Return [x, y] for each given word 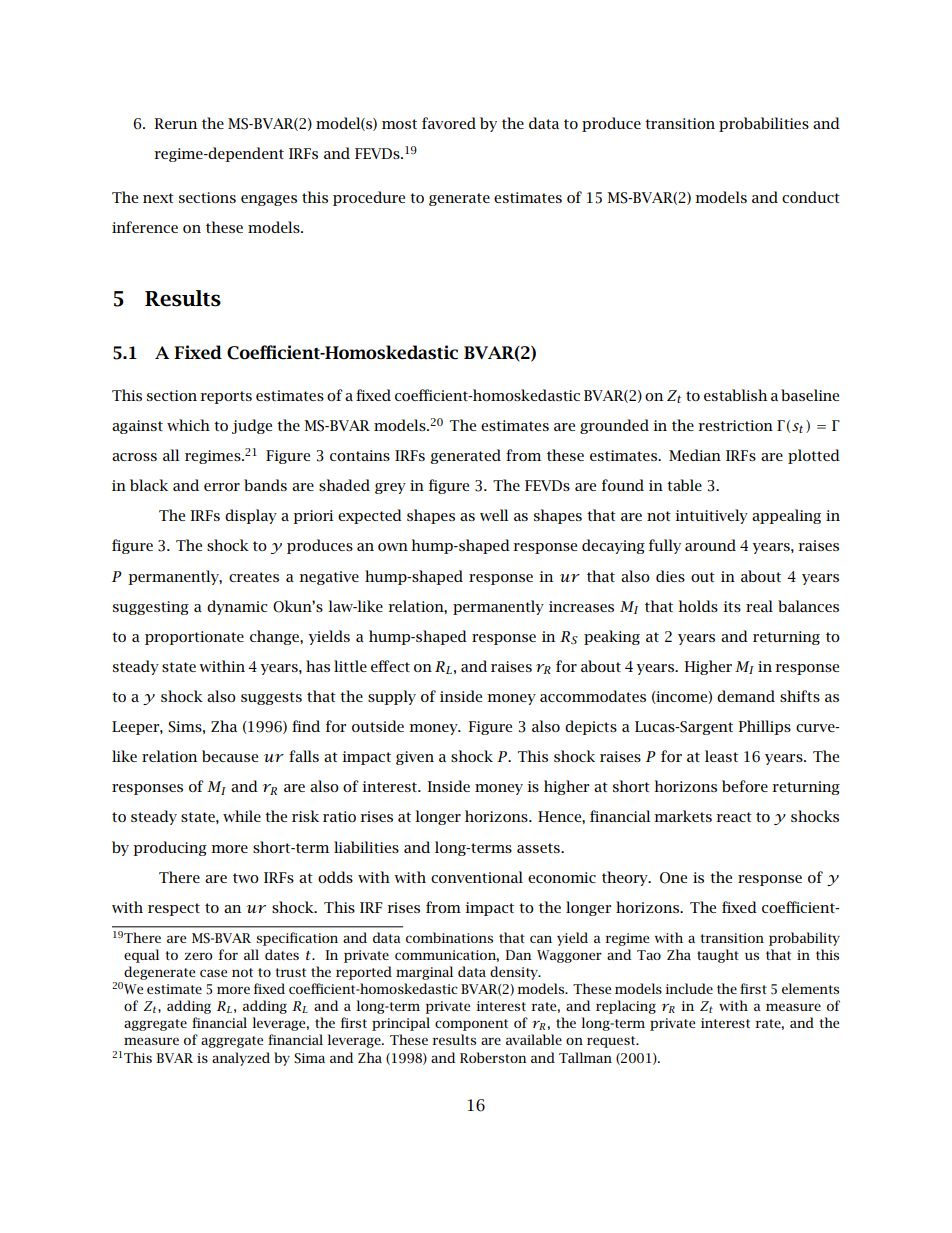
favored [449, 123]
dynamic [237, 607]
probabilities [764, 124]
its [732, 606]
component [471, 1025]
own [393, 547]
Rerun [175, 123]
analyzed [241, 1059]
